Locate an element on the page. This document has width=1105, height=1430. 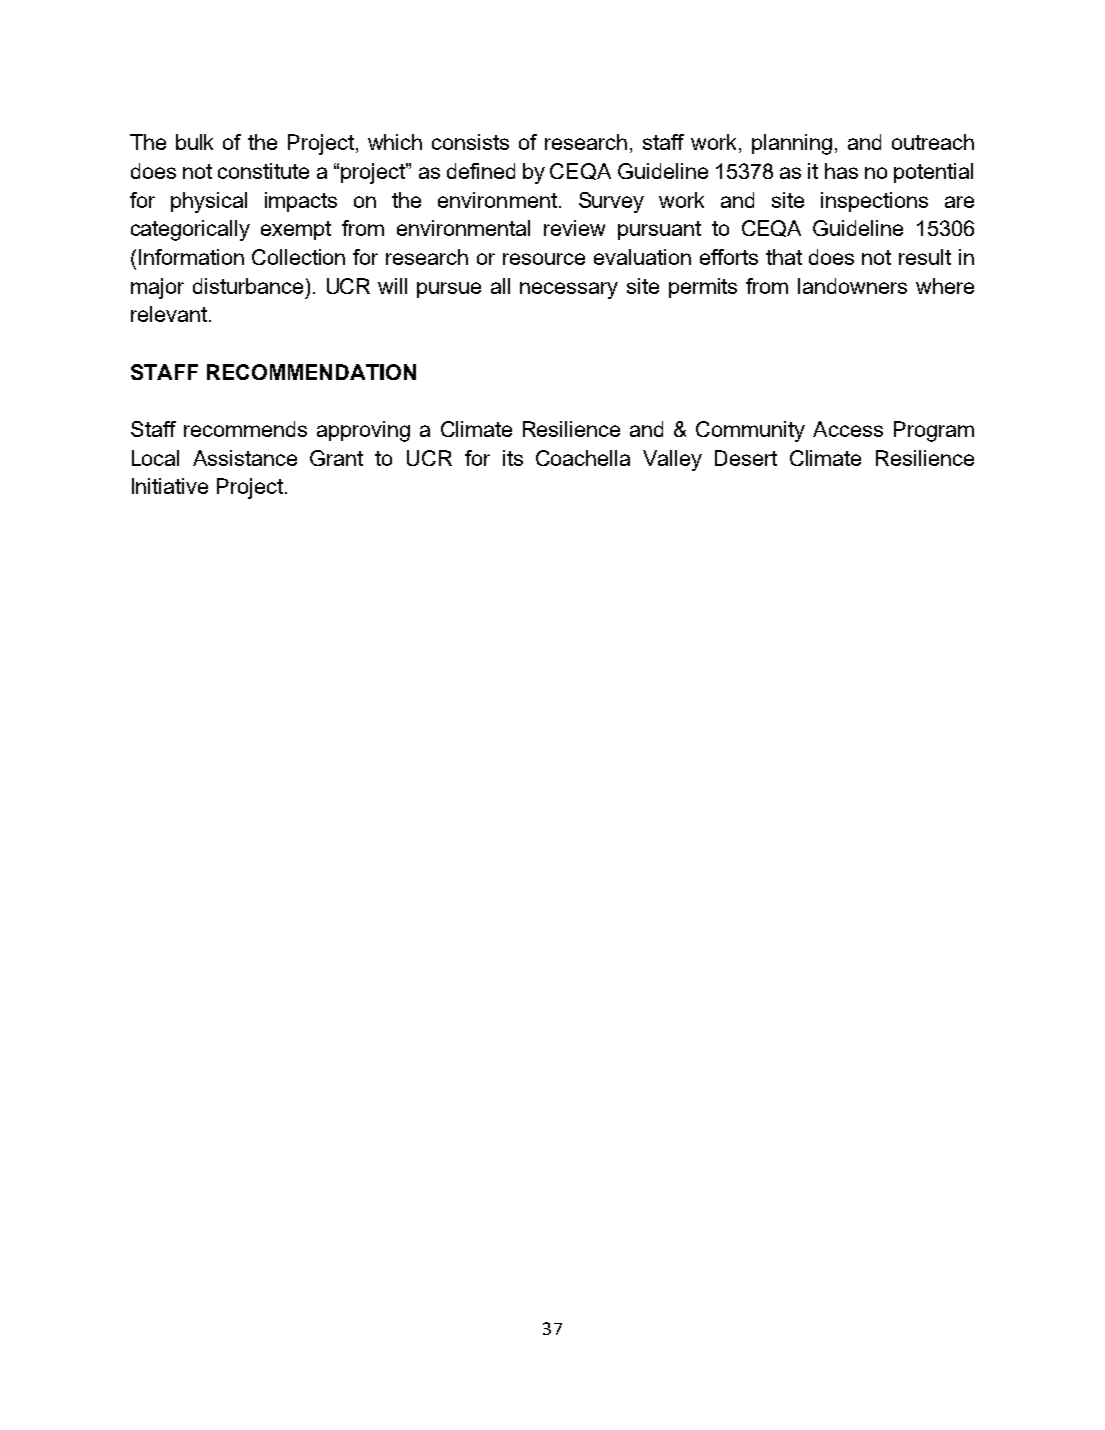
Assistance is located at coordinates (245, 458).
